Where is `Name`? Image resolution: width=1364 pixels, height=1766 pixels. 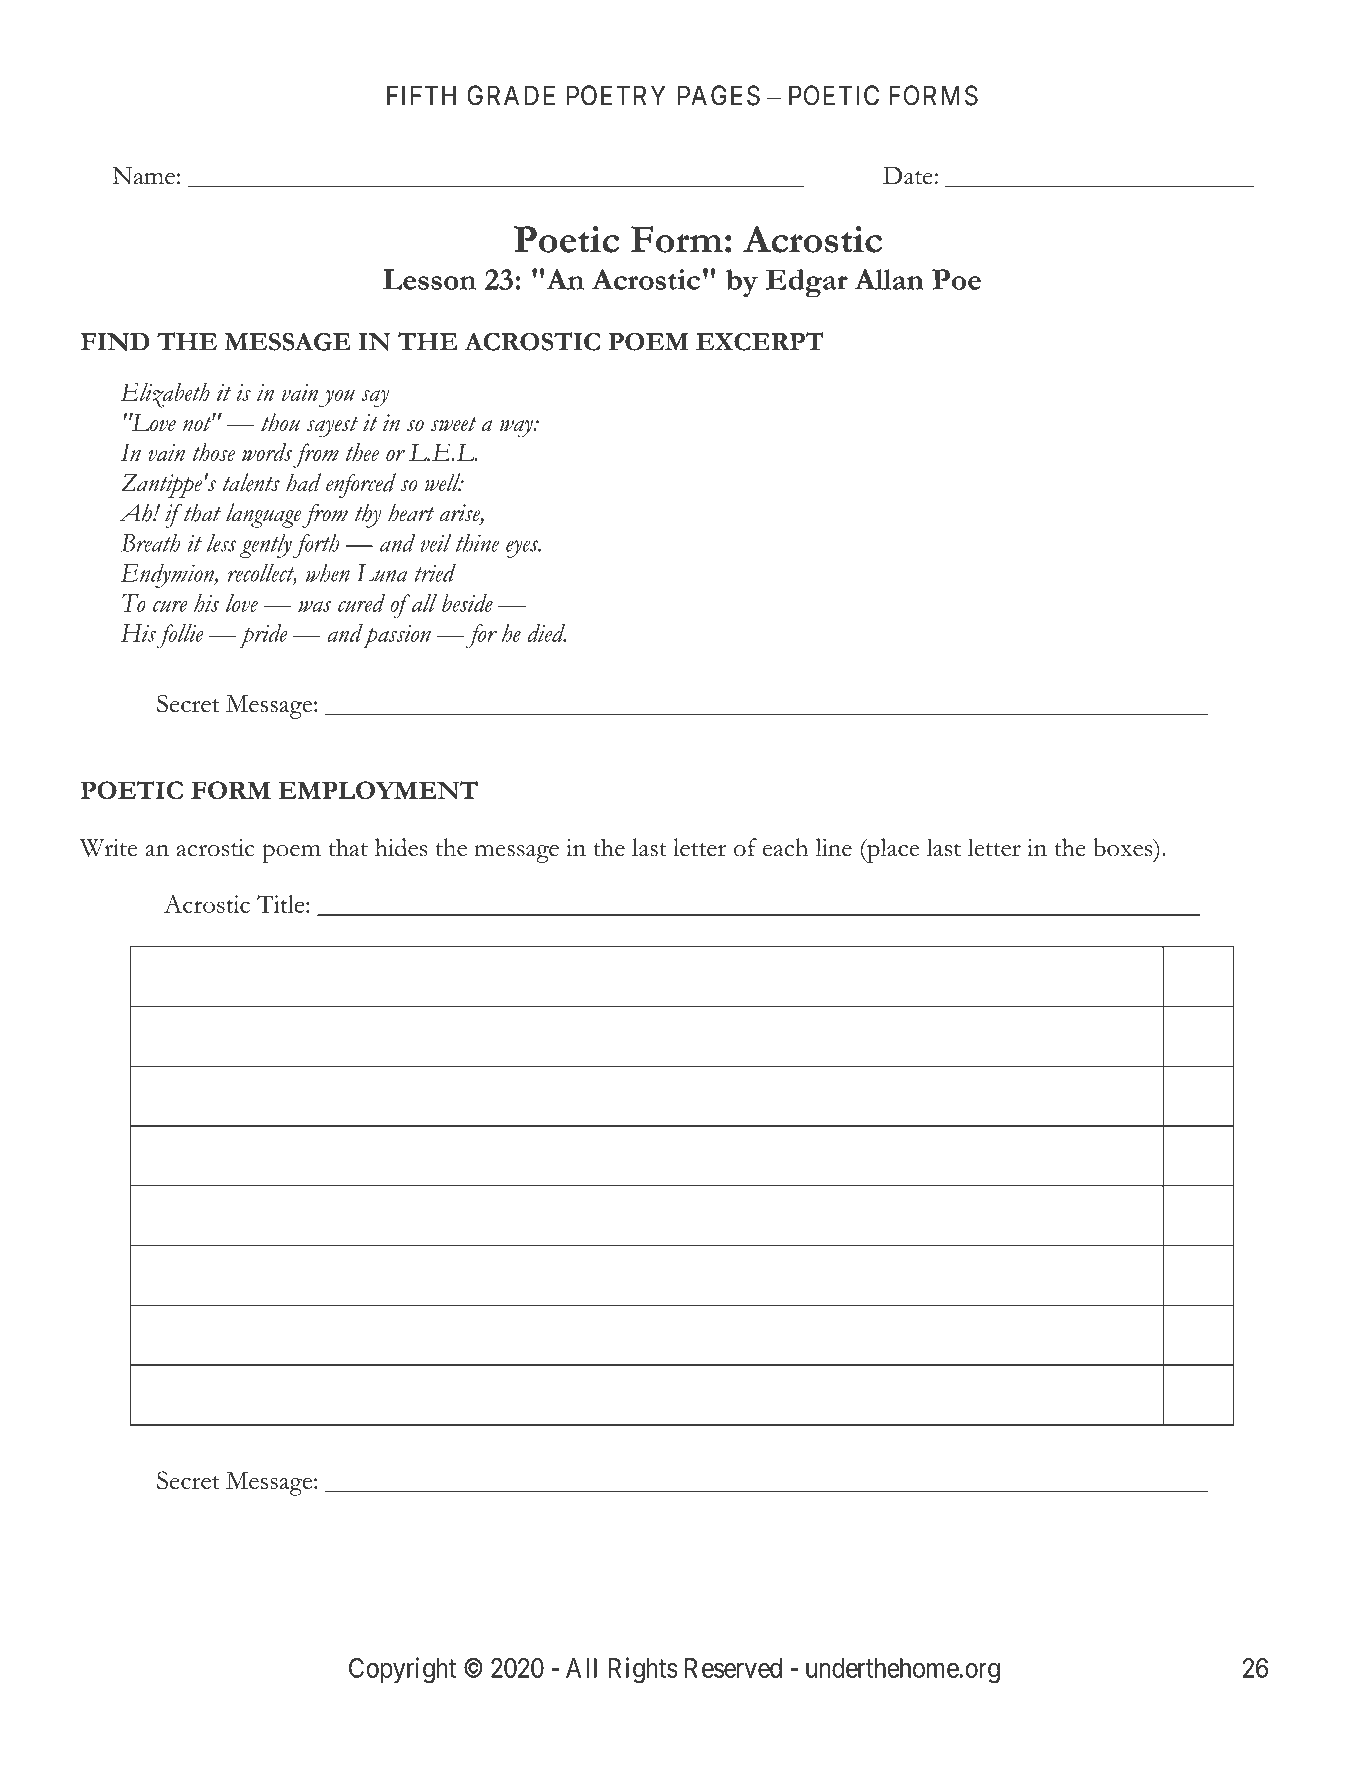 Name is located at coordinates (144, 176).
